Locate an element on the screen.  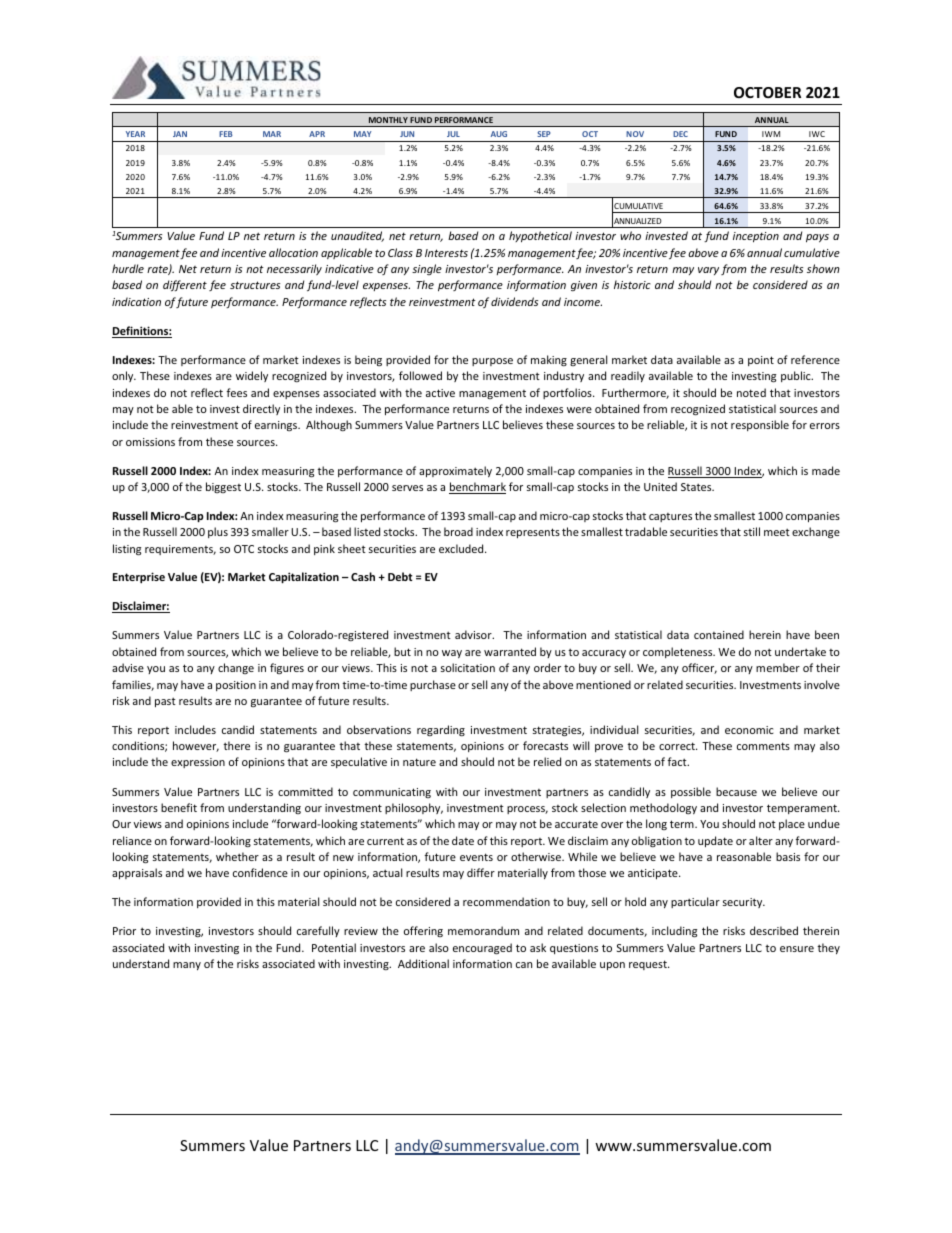
encouraged is located at coordinates (482, 949).
